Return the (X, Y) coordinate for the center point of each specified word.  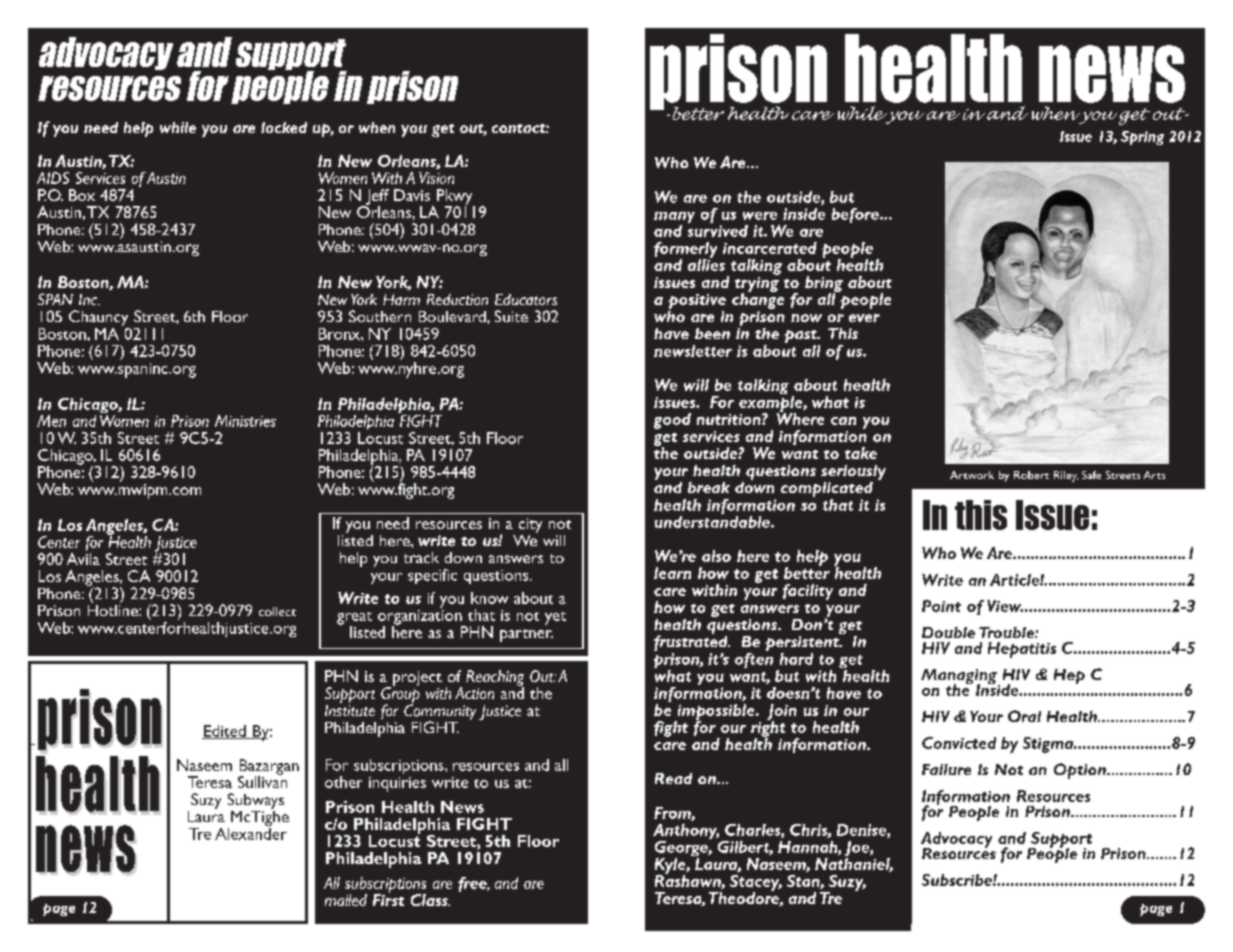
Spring (1142, 138)
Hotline (114, 609)
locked (284, 127)
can (843, 421)
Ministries (245, 421)
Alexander (251, 832)
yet (555, 618)
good (672, 421)
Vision (436, 178)
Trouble (1007, 632)
